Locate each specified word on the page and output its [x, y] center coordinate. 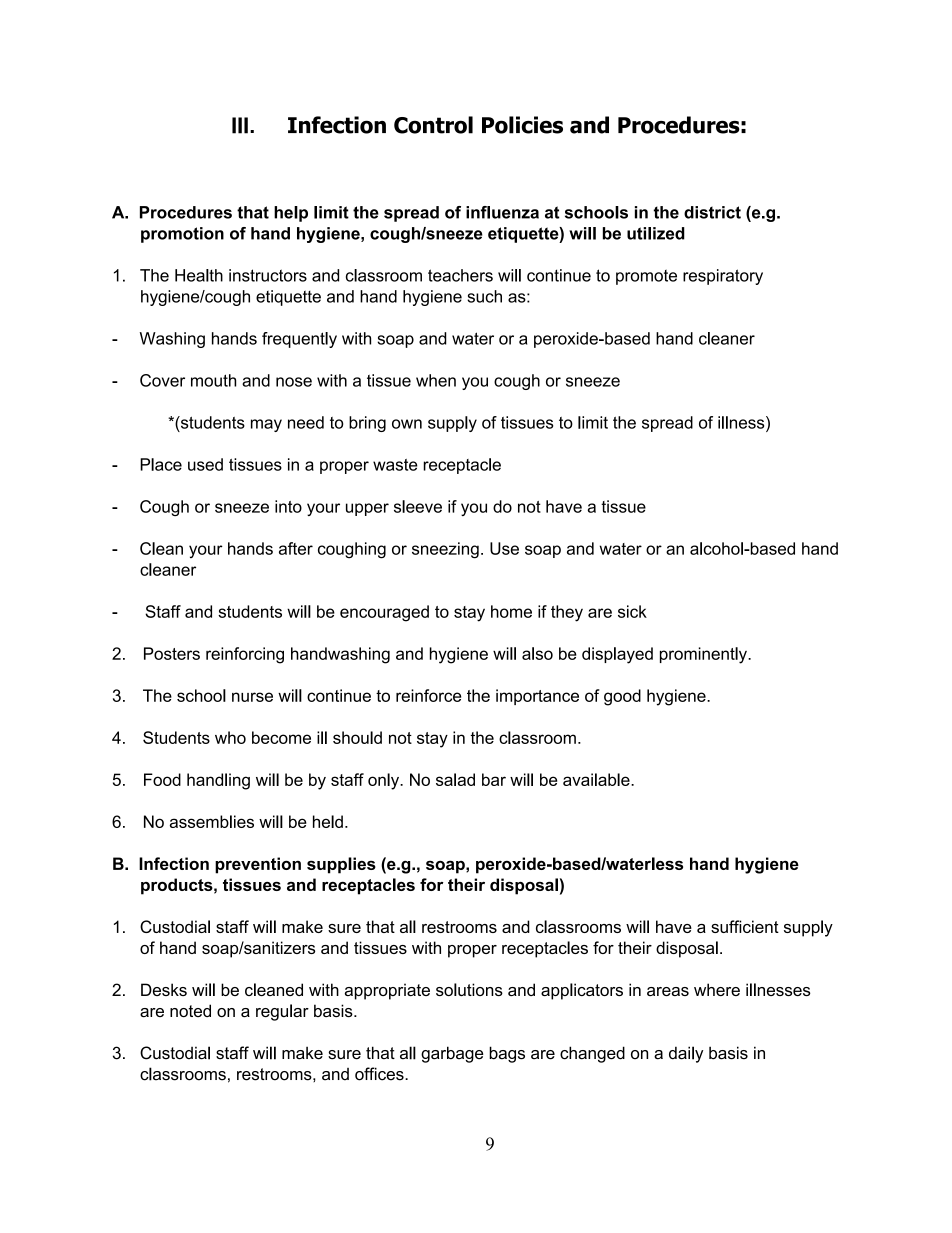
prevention [258, 865]
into [288, 506]
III [240, 125]
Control [433, 125]
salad [455, 779]
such [484, 296]
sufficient [745, 926]
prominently [704, 655]
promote [646, 277]
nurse [252, 697]
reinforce [428, 695]
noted [190, 1010]
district [712, 212]
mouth [213, 380]
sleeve [418, 506]
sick [632, 611]
